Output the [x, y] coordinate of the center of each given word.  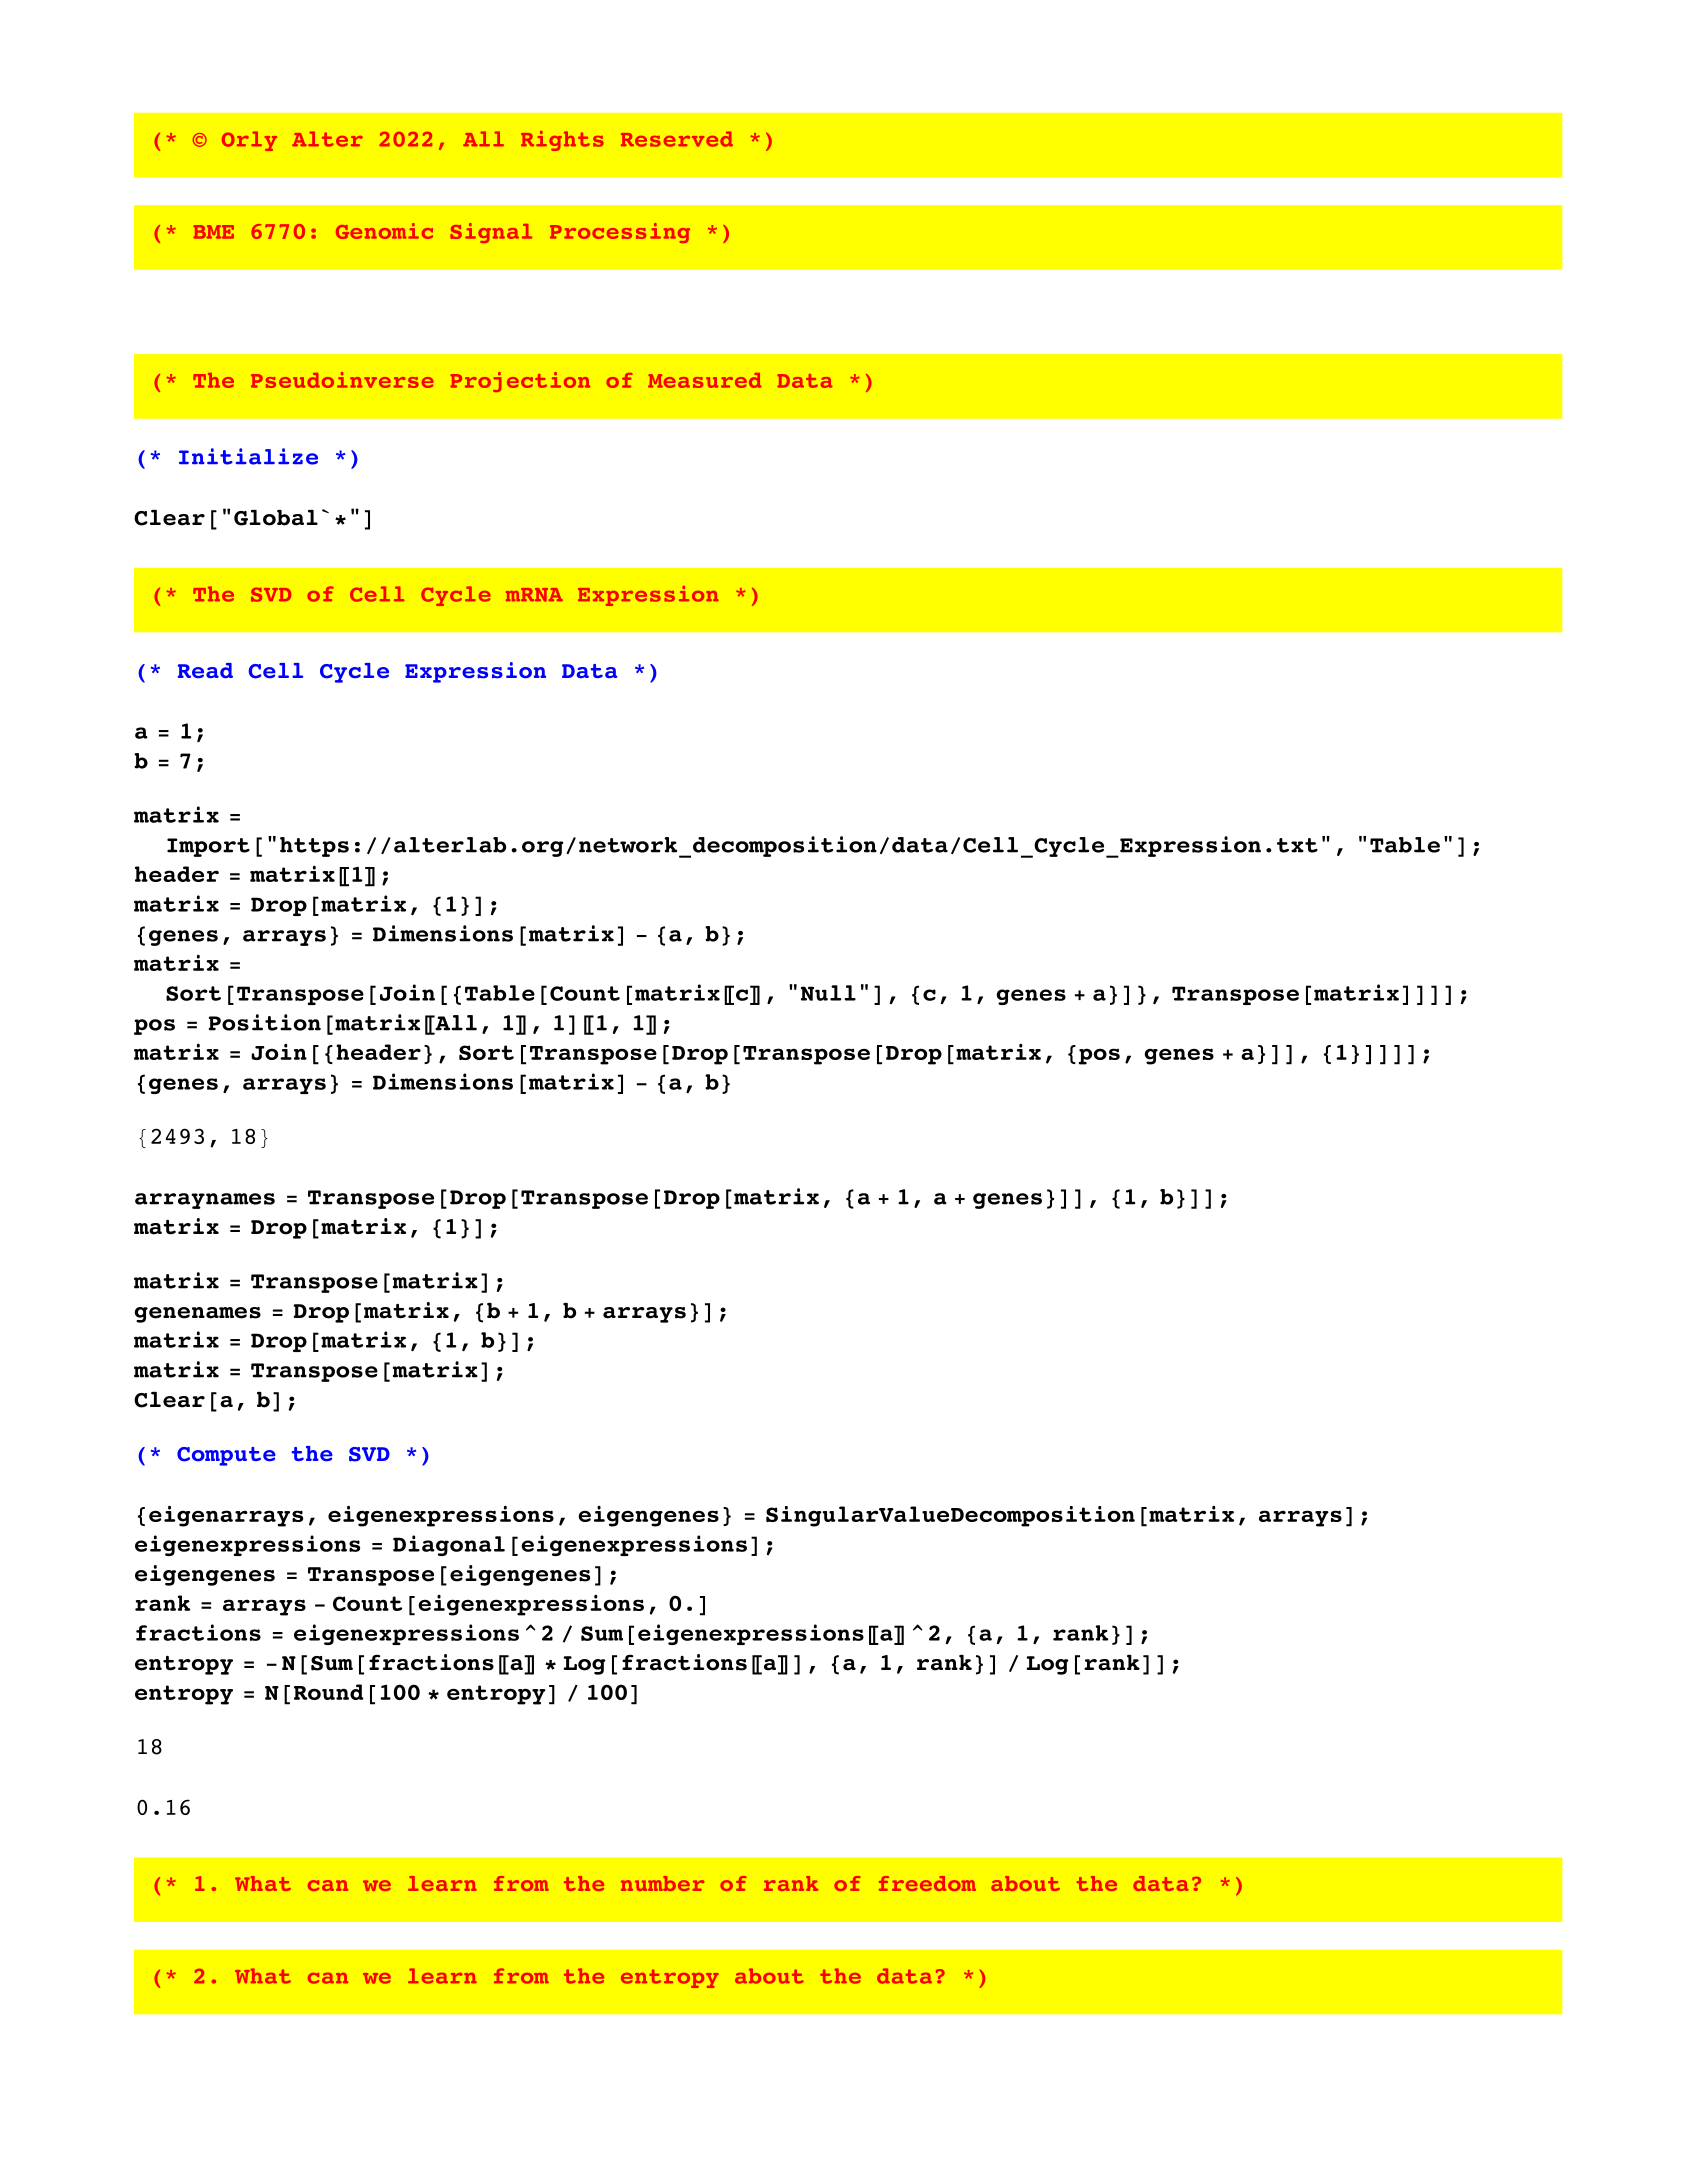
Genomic [384, 231]
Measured [704, 380]
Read [205, 670]
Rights [562, 141]
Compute [226, 1456]
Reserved [677, 139]
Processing [620, 233]
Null [828, 993]
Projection [520, 382]
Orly [249, 141]
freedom [927, 1883]
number [662, 1883]
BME [213, 232]
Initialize [248, 456]
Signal [491, 233]
